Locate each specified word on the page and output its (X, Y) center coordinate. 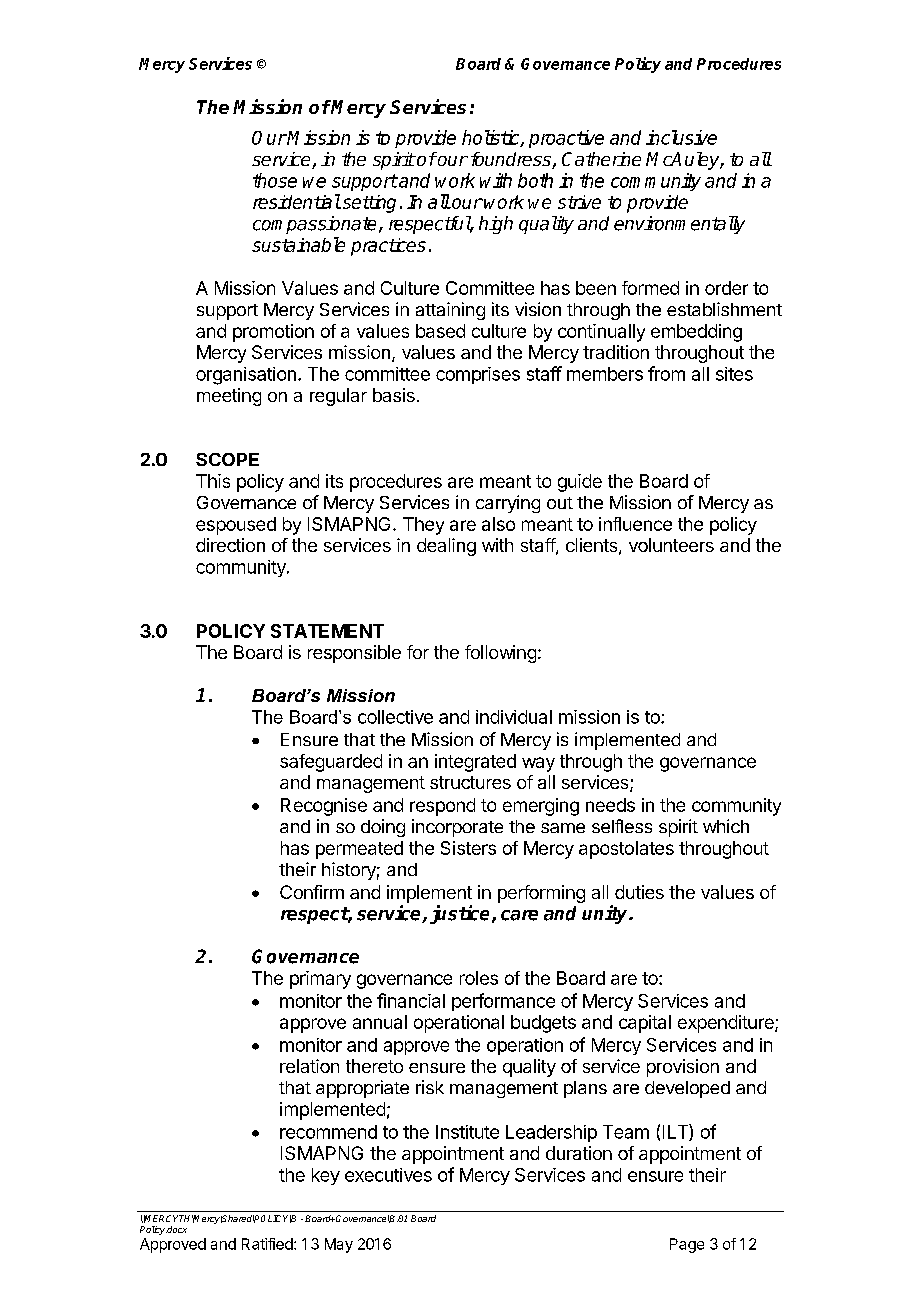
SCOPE (227, 459)
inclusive (681, 137)
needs (610, 805)
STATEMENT (327, 631)
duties (639, 892)
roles (479, 978)
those (275, 180)
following (500, 654)
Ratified (267, 1244)
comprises (478, 375)
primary (320, 980)
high (496, 225)
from (666, 373)
